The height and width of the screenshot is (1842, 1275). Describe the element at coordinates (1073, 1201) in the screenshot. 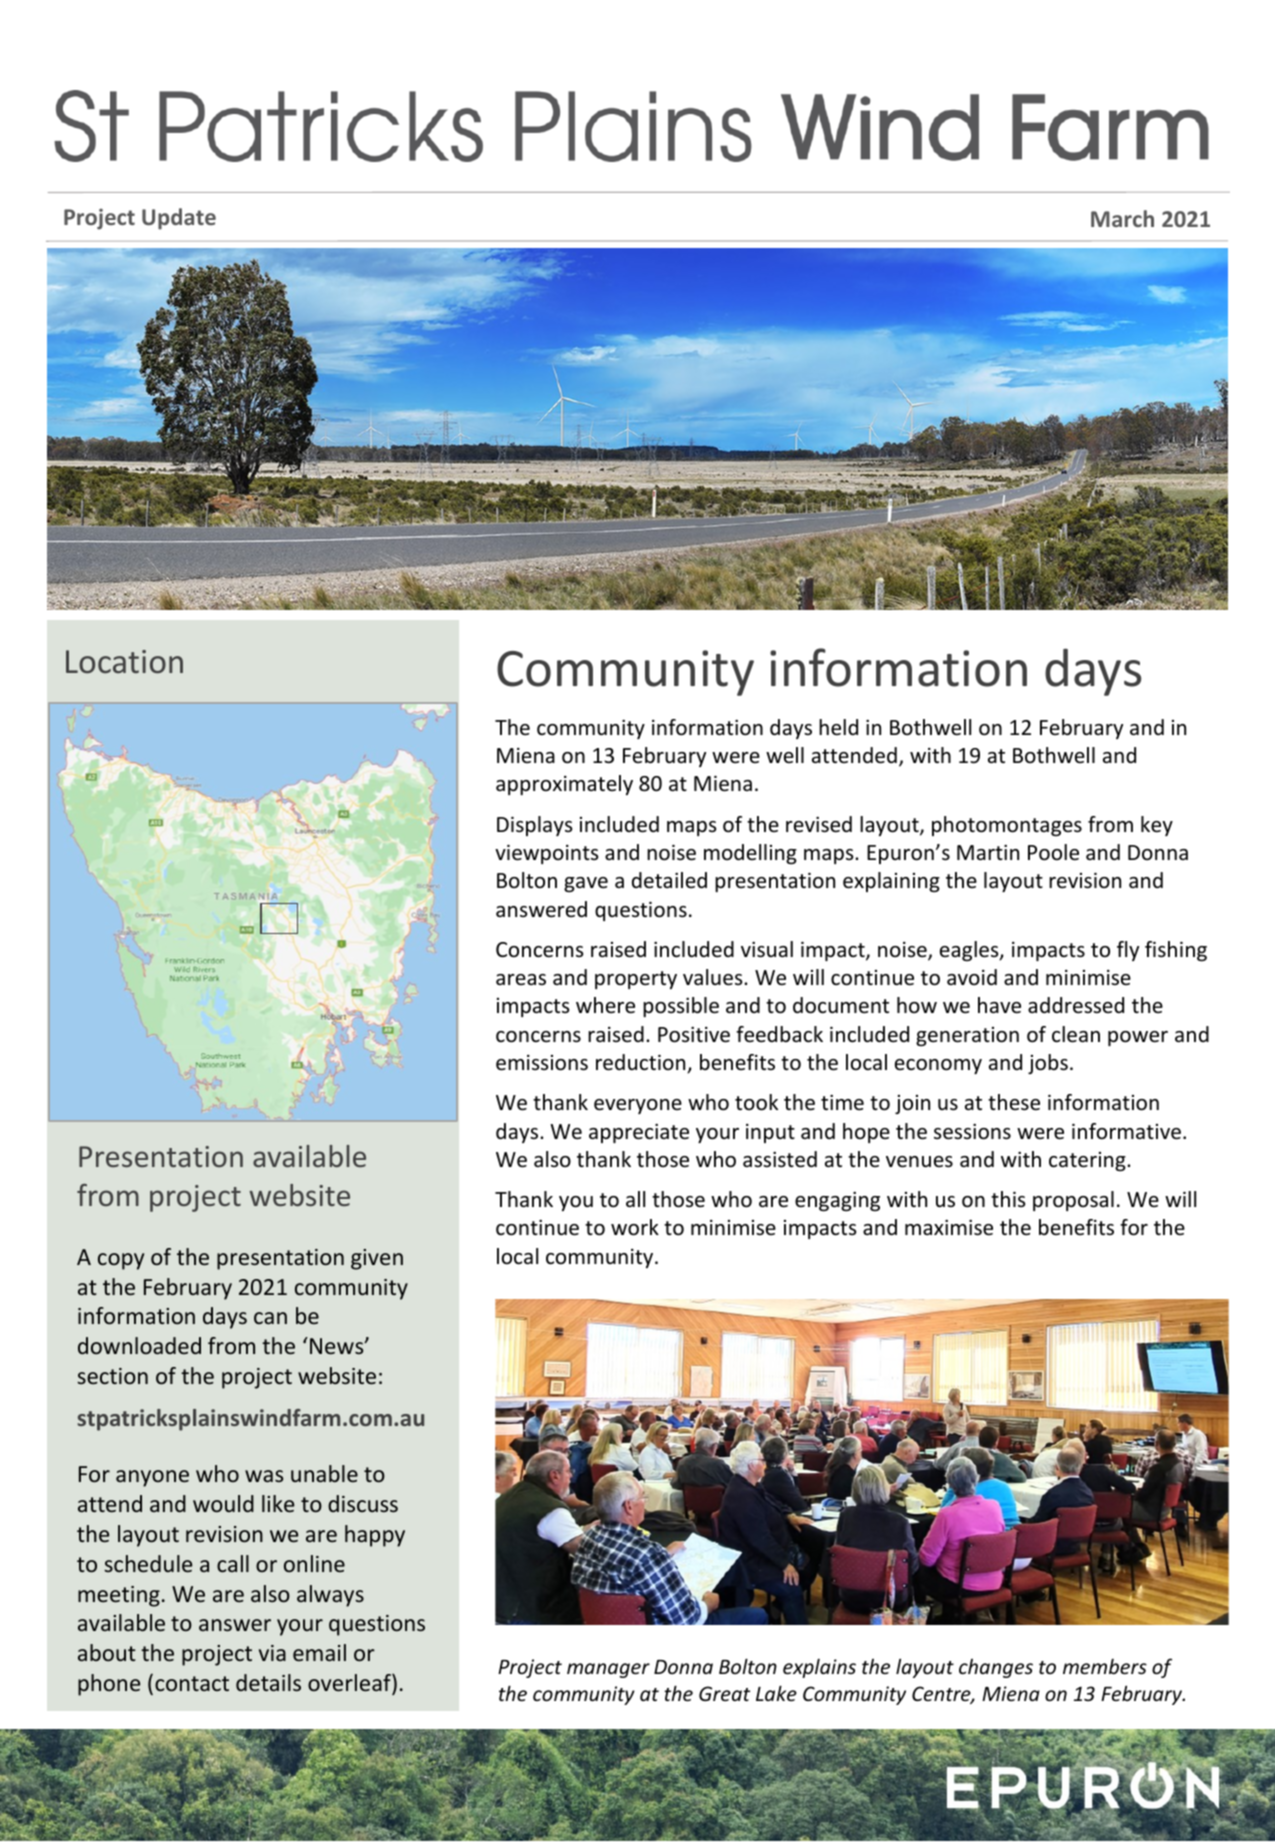

I see `proposal` at that location.
